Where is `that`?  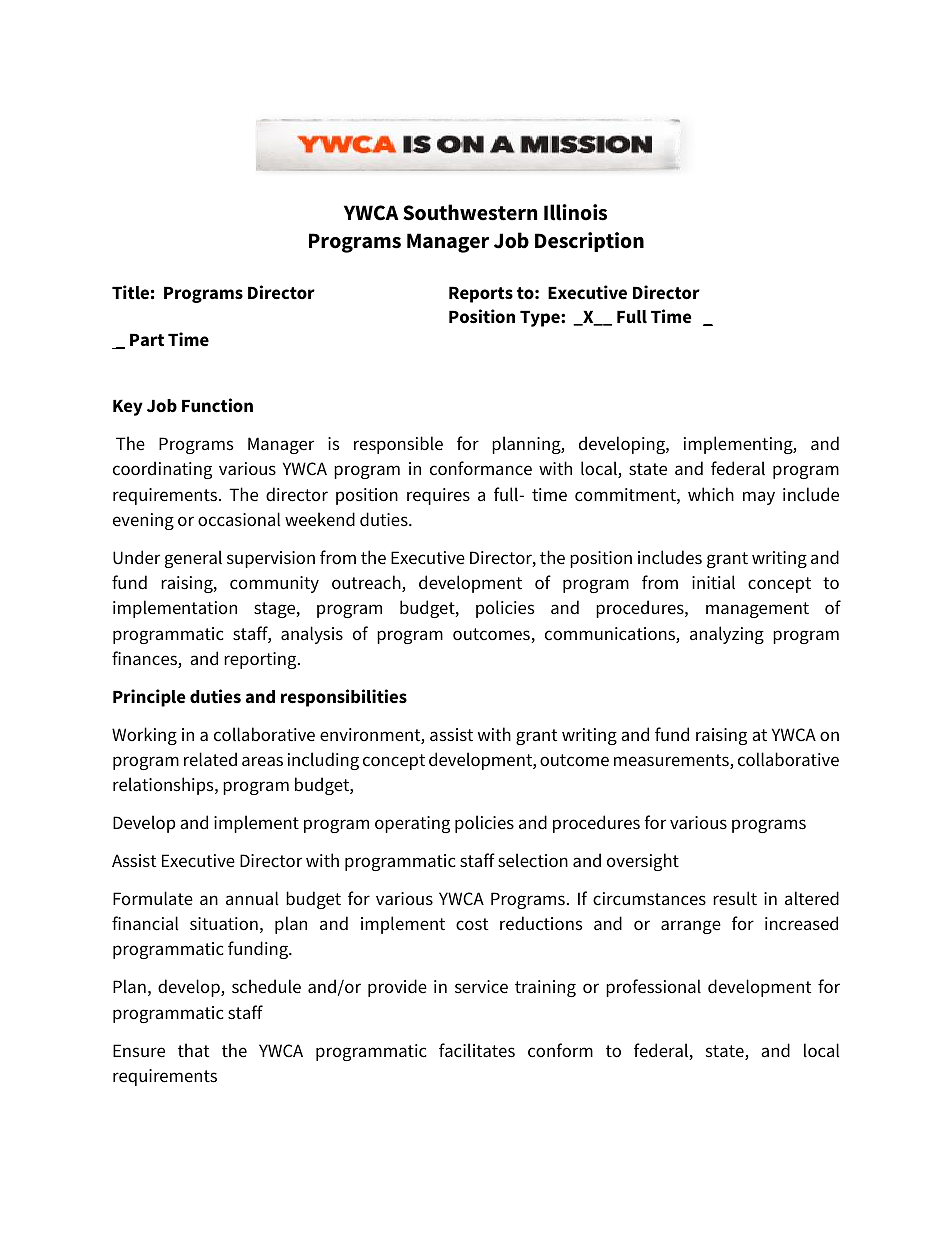 that is located at coordinates (194, 1050).
